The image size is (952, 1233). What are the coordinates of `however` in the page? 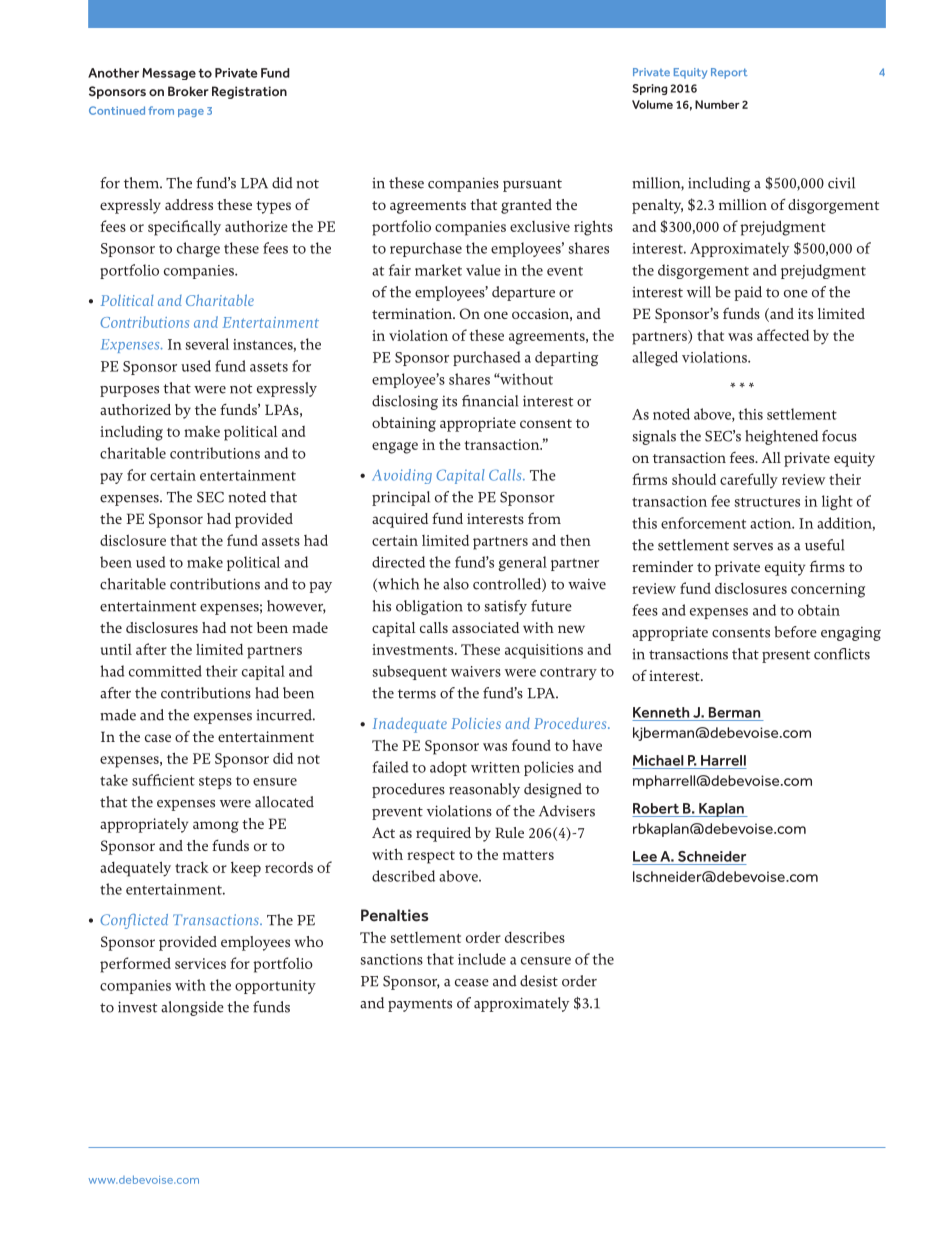 It's located at (296, 607).
